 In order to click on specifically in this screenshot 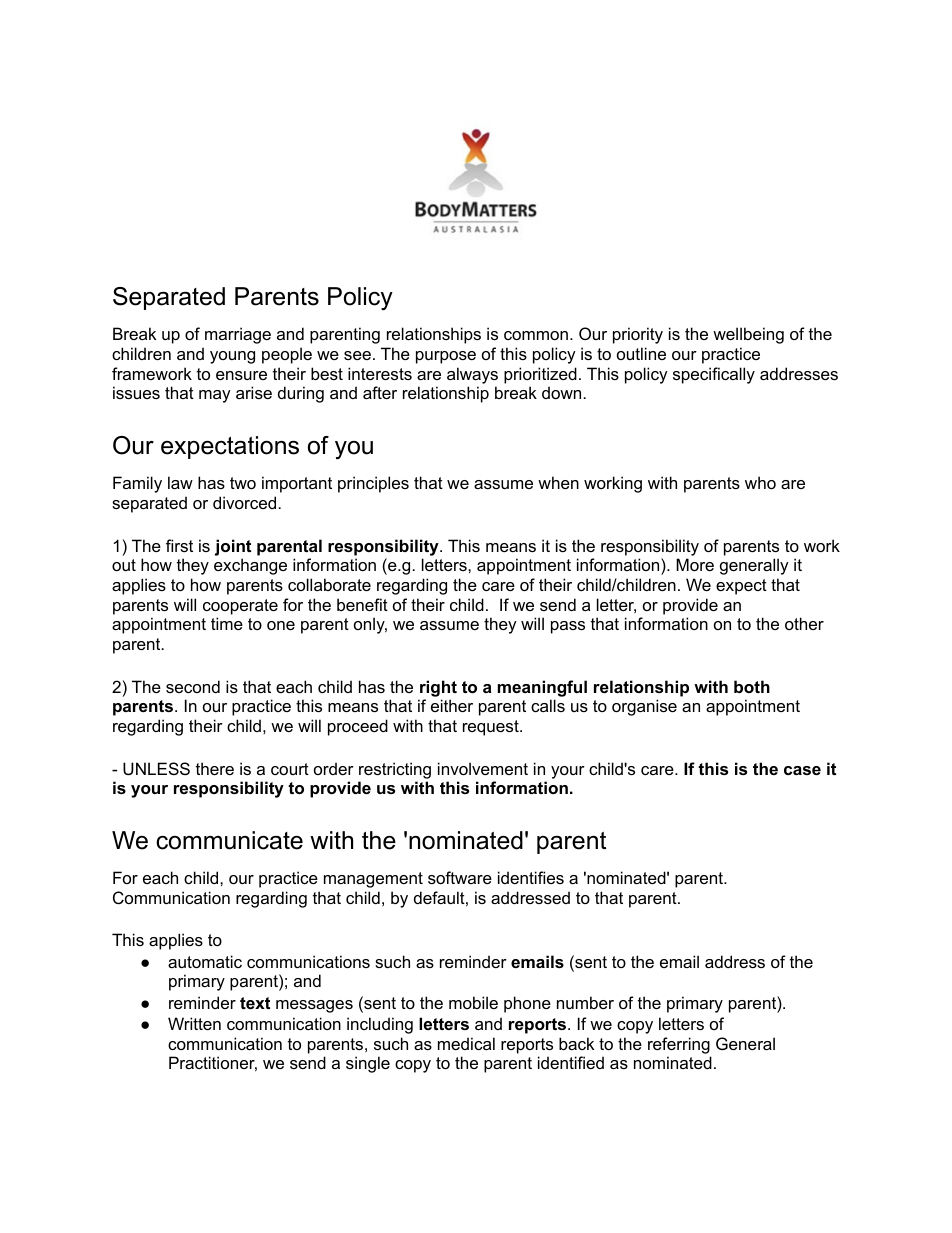, I will do `click(714, 375)`.
